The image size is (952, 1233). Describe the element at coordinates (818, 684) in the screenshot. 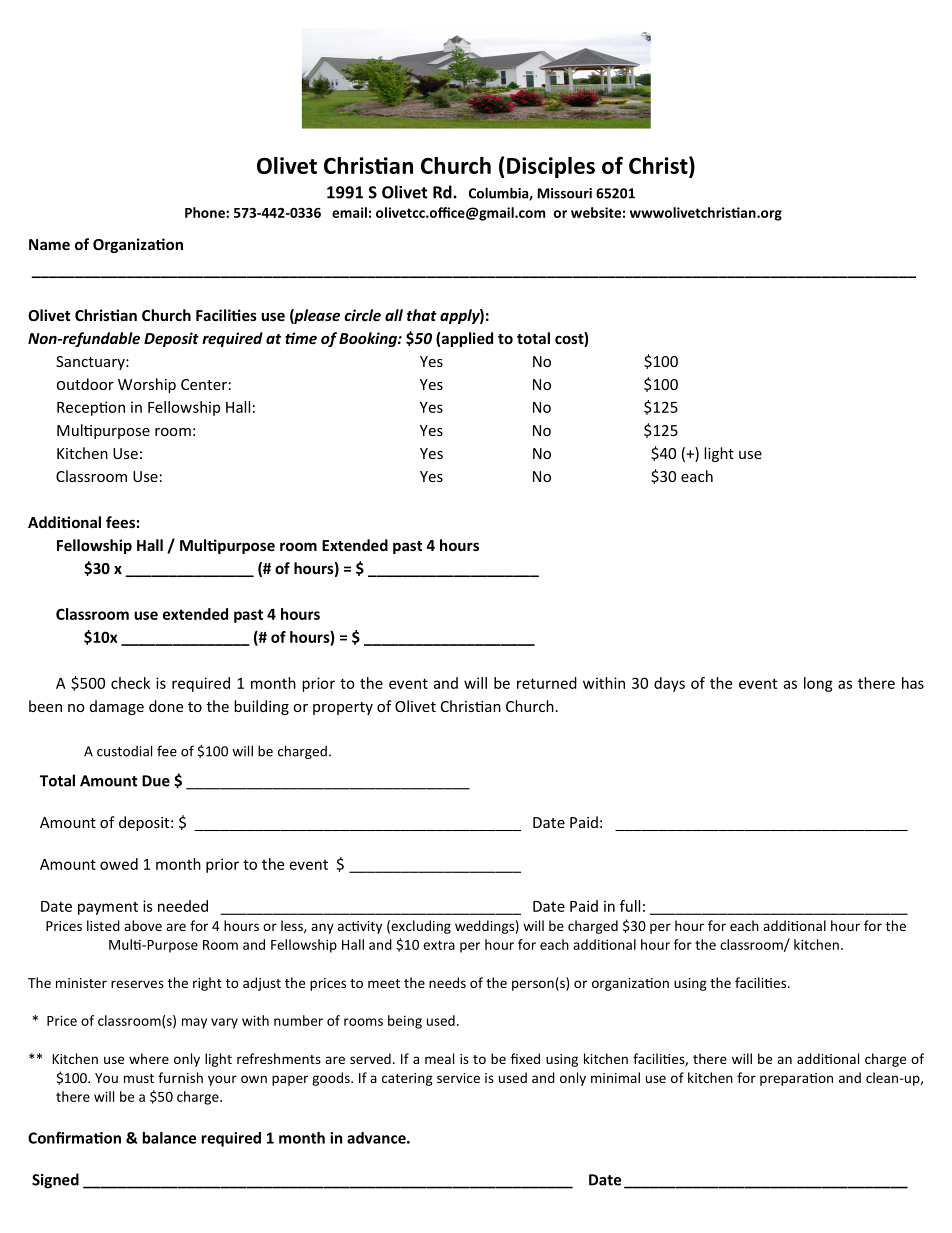

I see `long` at that location.
